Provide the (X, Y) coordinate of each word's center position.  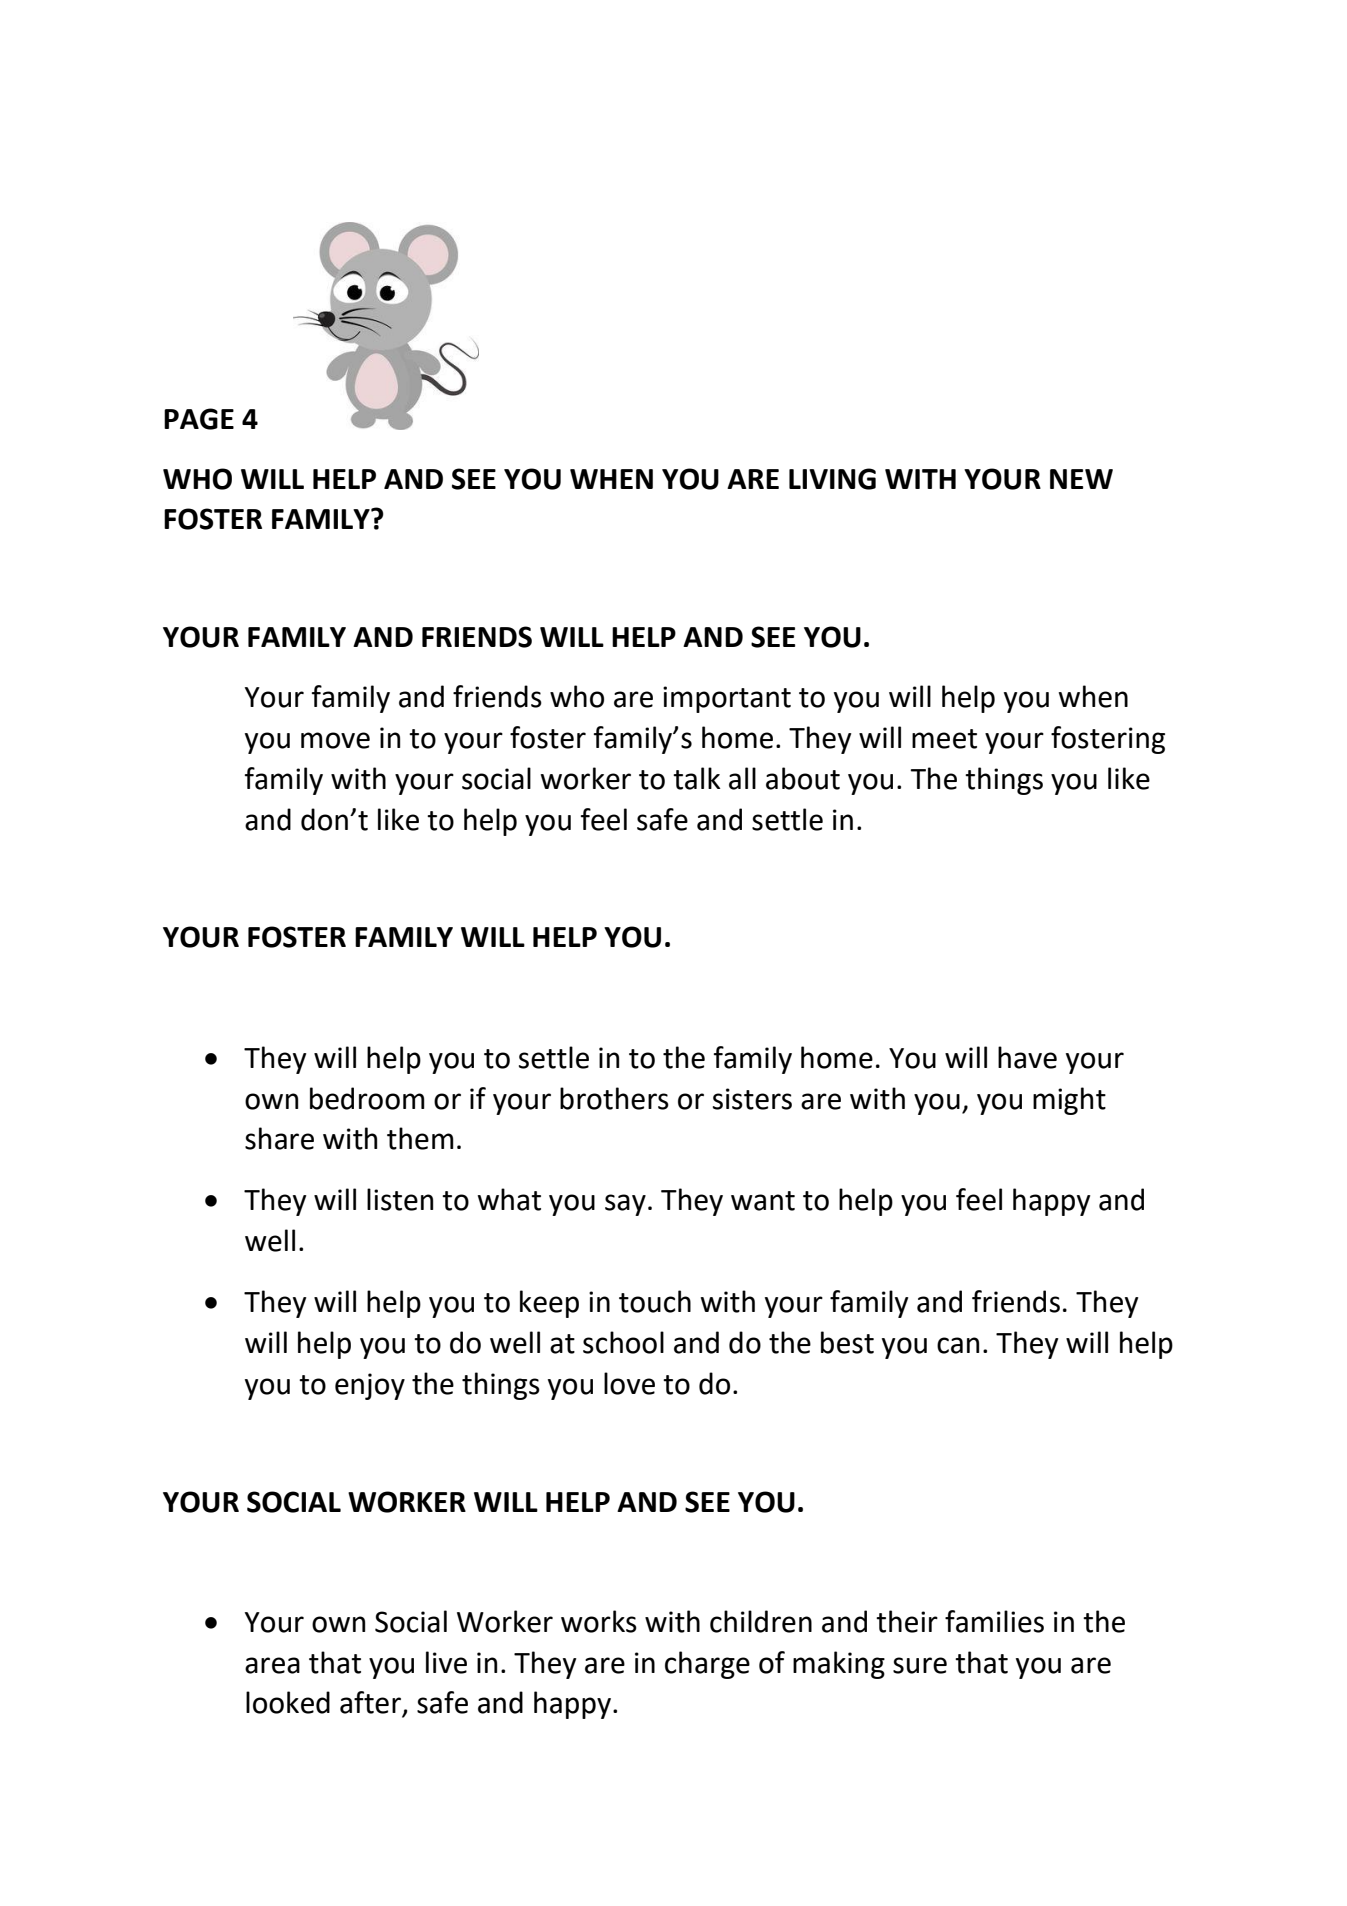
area (272, 1665)
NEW (1081, 479)
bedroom (367, 1098)
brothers (614, 1098)
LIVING (832, 479)
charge (707, 1665)
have (1027, 1057)
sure (920, 1665)
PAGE (199, 419)
